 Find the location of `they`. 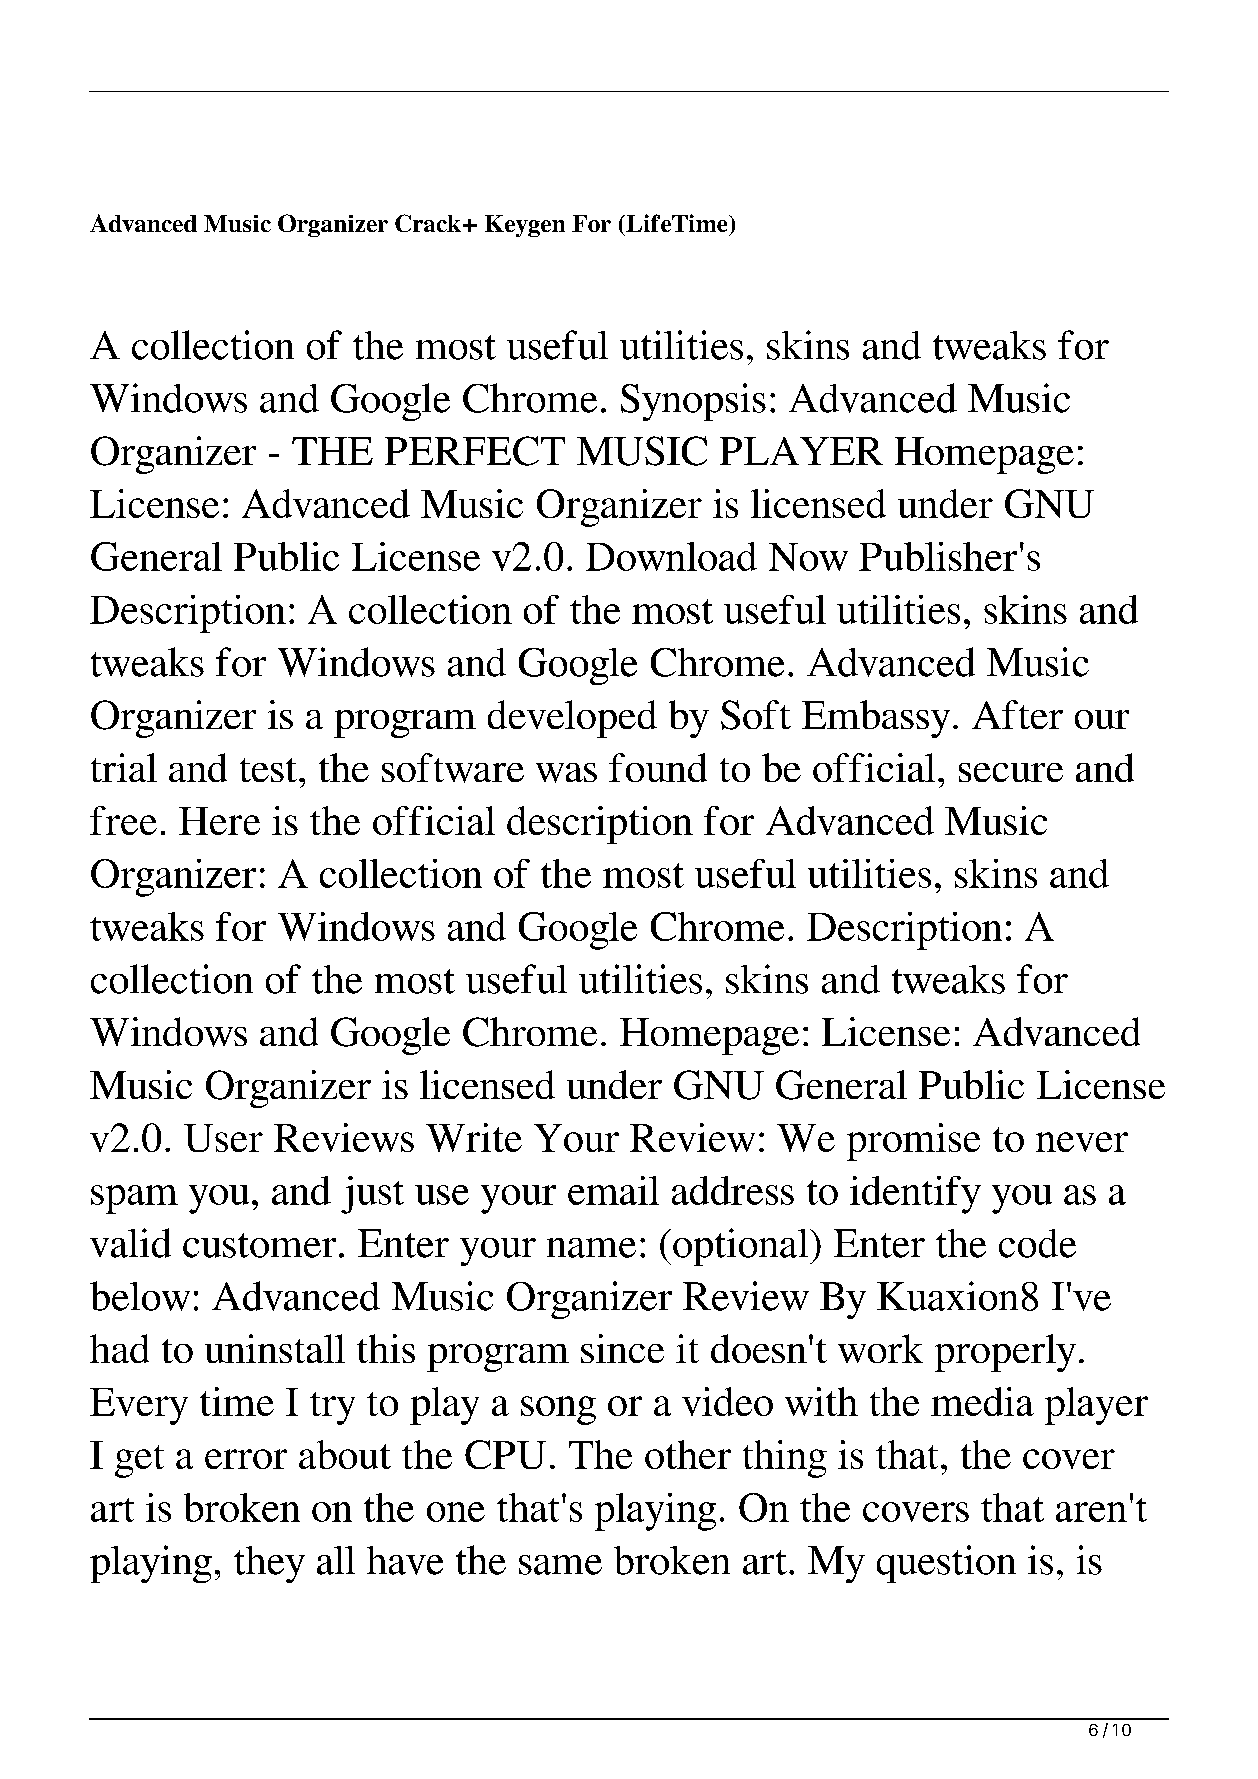

they is located at coordinates (269, 1564).
